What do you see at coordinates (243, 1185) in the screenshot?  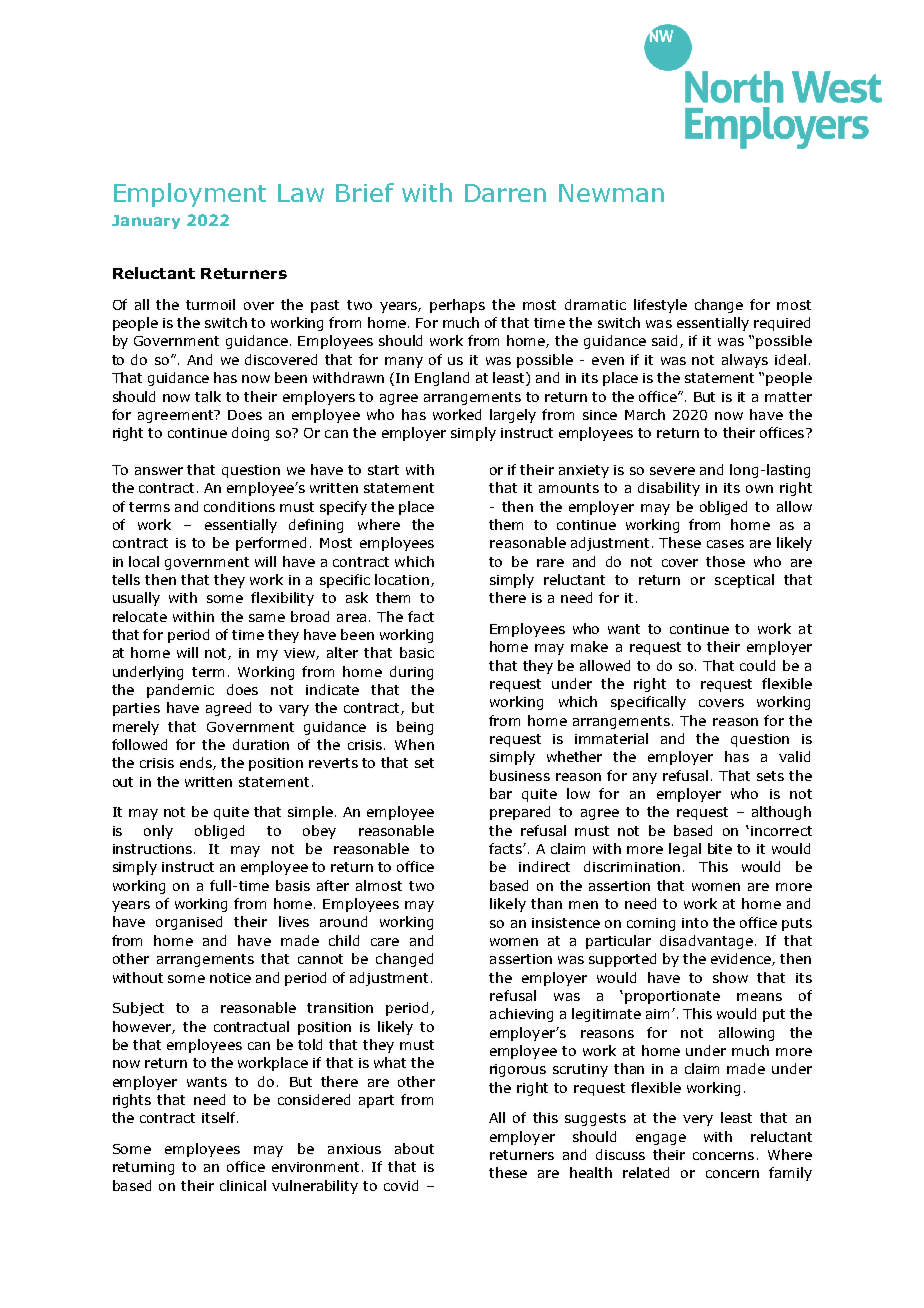 I see `clinical` at bounding box center [243, 1185].
